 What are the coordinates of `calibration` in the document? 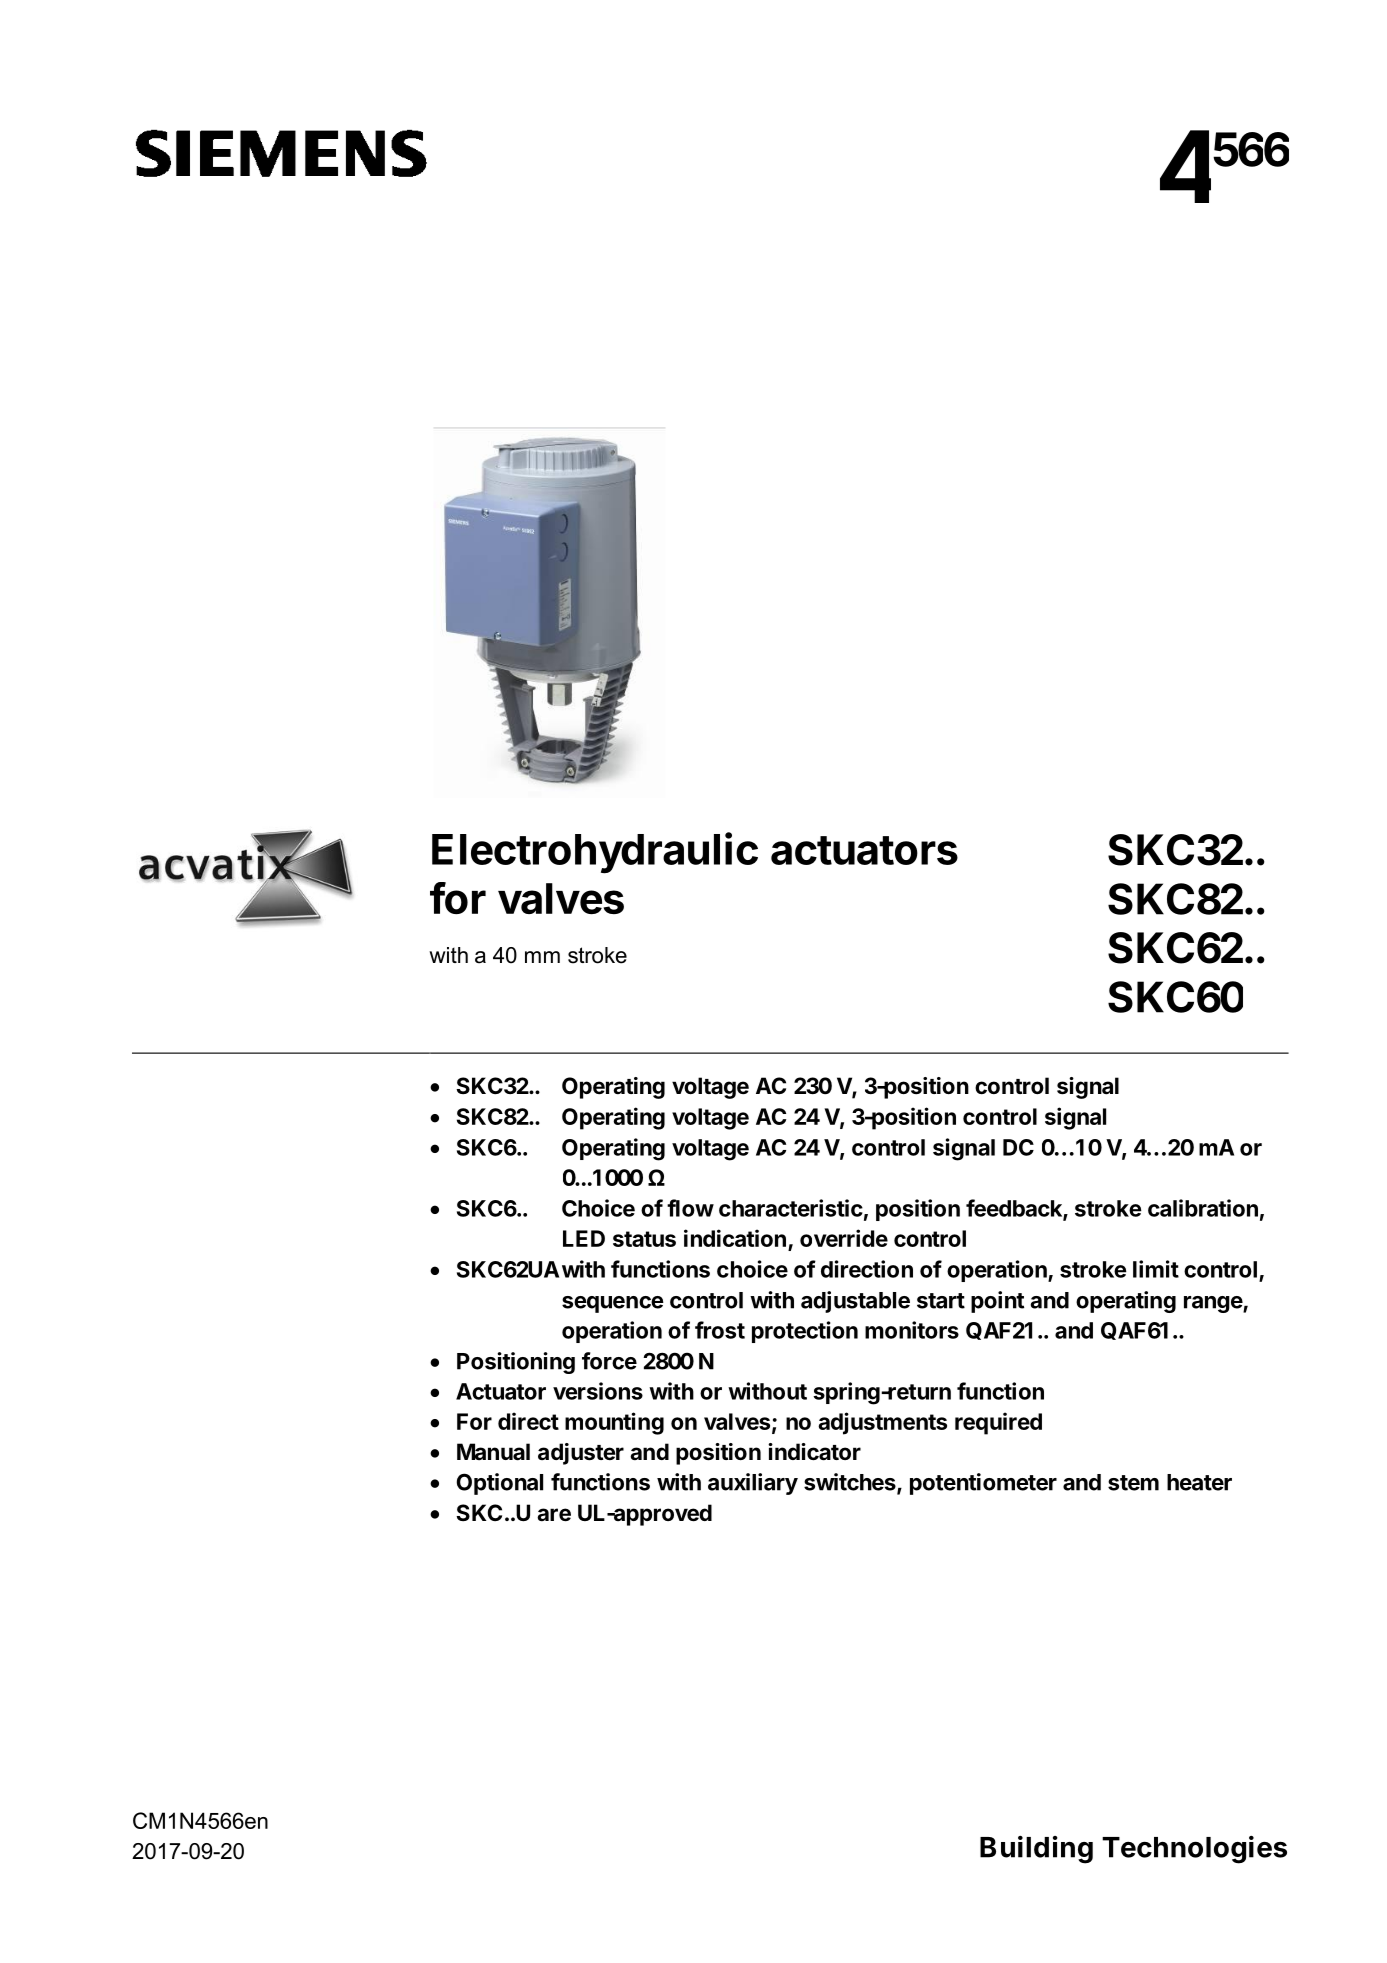 It's located at (1203, 1208).
